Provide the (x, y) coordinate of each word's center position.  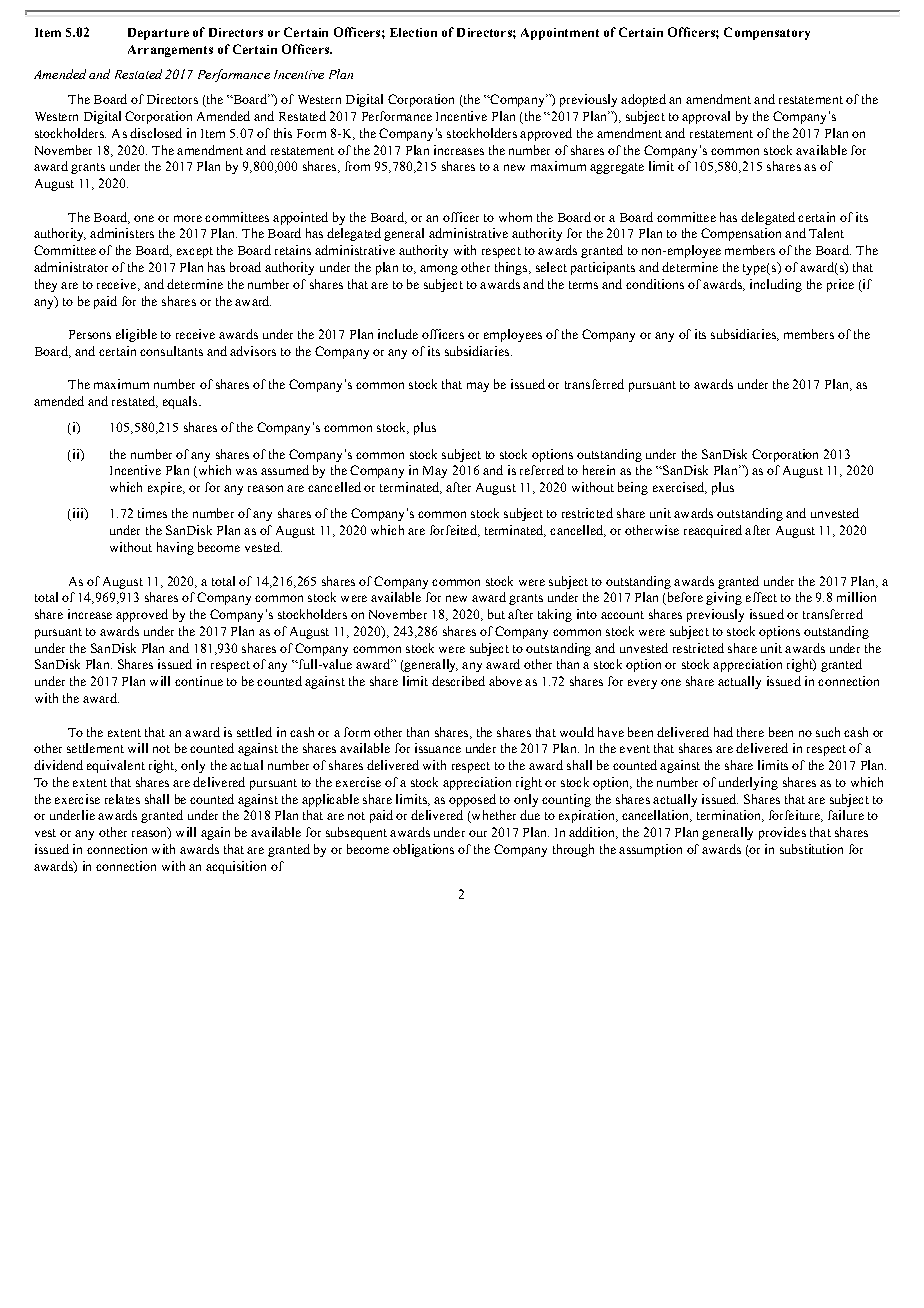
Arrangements (170, 51)
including (776, 285)
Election (413, 32)
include (398, 334)
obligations (423, 850)
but (496, 614)
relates (122, 799)
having (175, 548)
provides (782, 833)
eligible (136, 335)
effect (761, 597)
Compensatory (767, 33)
